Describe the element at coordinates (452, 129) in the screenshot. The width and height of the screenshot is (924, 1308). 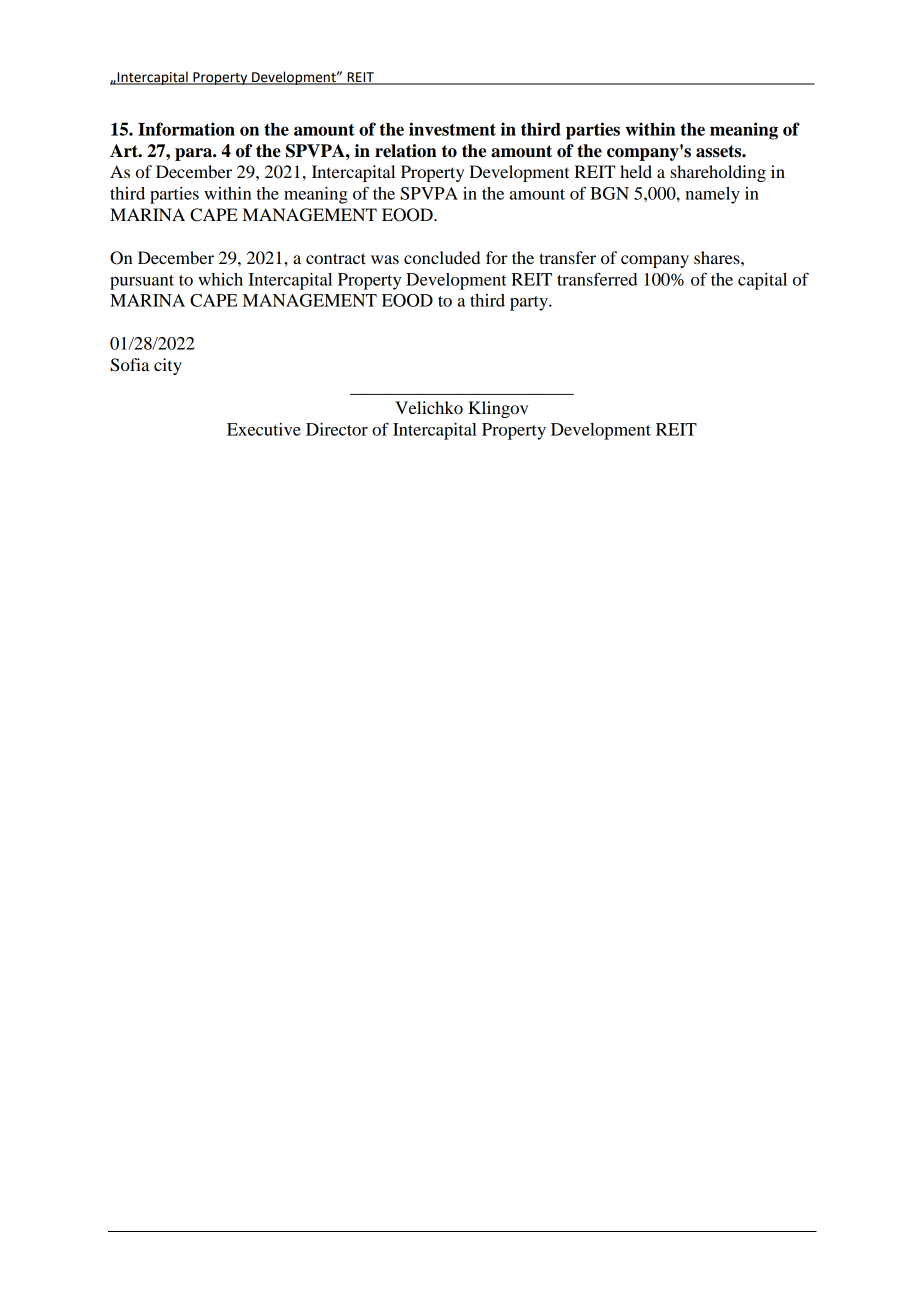
I see `investment` at that location.
